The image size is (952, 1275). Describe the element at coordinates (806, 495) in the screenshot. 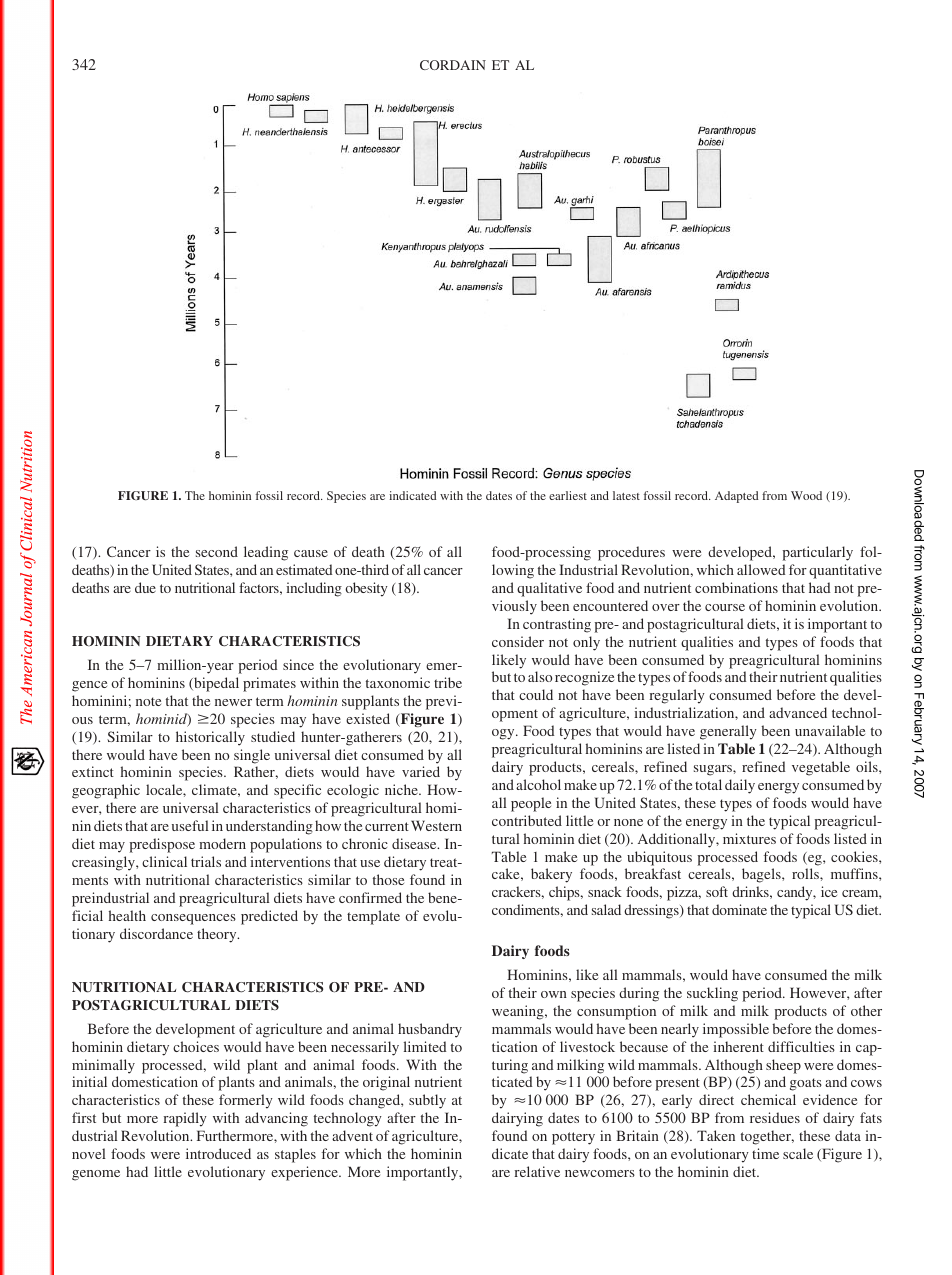

I see `Wood` at that location.
